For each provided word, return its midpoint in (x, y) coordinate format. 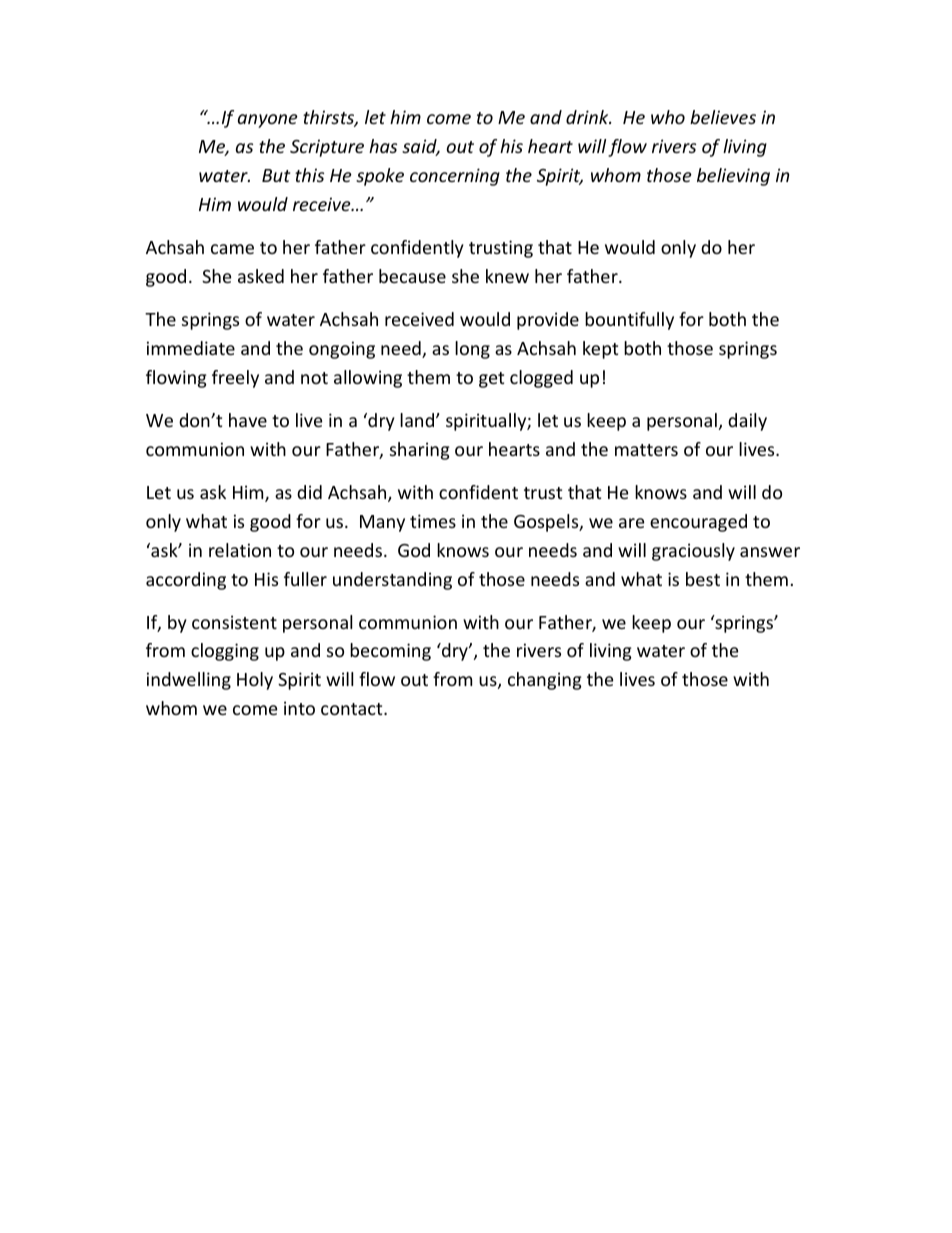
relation (240, 550)
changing (545, 681)
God (414, 550)
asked (261, 276)
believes (723, 117)
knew (507, 276)
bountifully (629, 321)
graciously (693, 552)
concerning (455, 177)
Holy (255, 681)
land (418, 420)
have (248, 420)
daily (747, 422)
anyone (268, 121)
